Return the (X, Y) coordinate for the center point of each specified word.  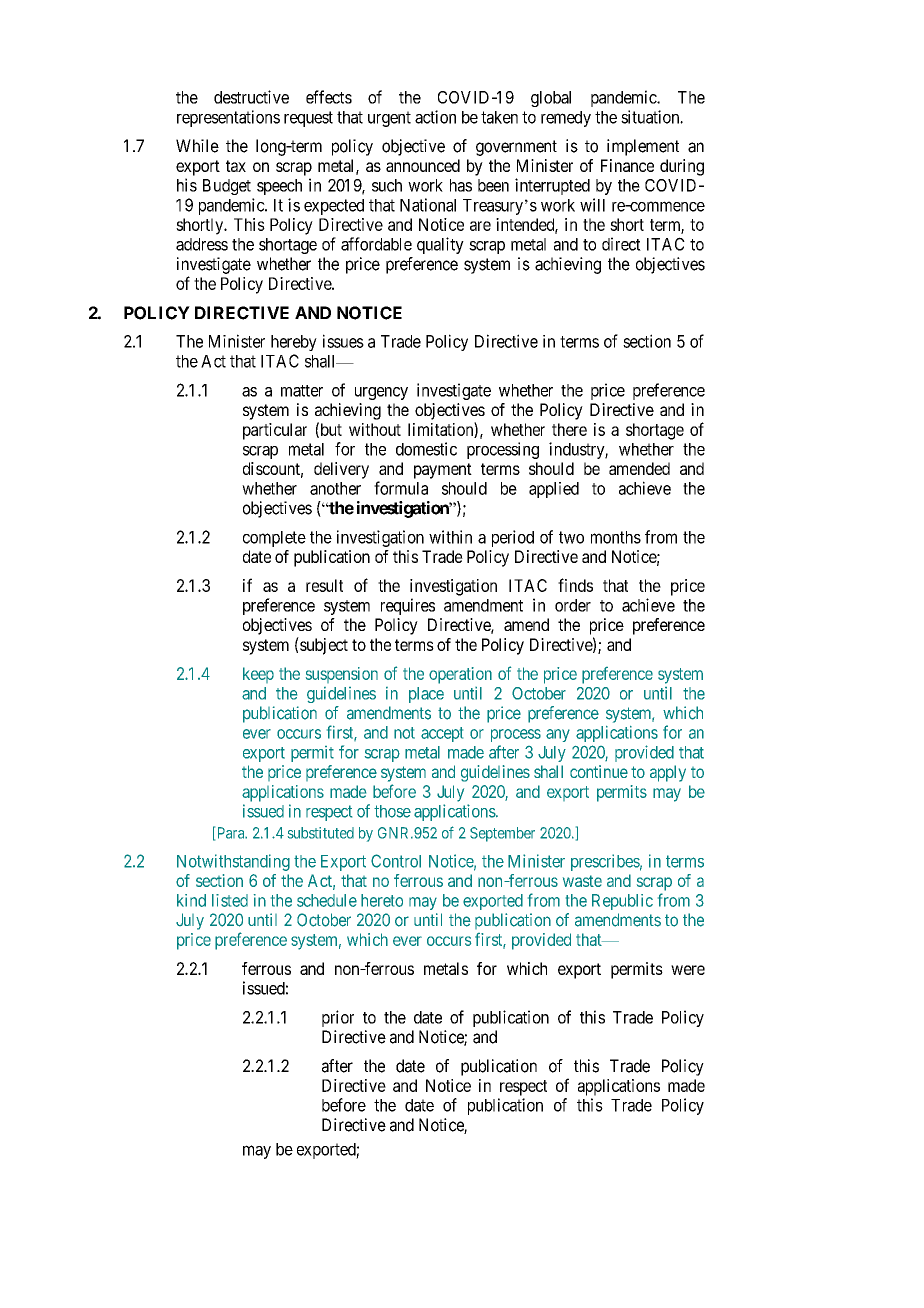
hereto (382, 900)
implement (643, 147)
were (688, 970)
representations (228, 118)
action (435, 117)
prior (338, 1018)
